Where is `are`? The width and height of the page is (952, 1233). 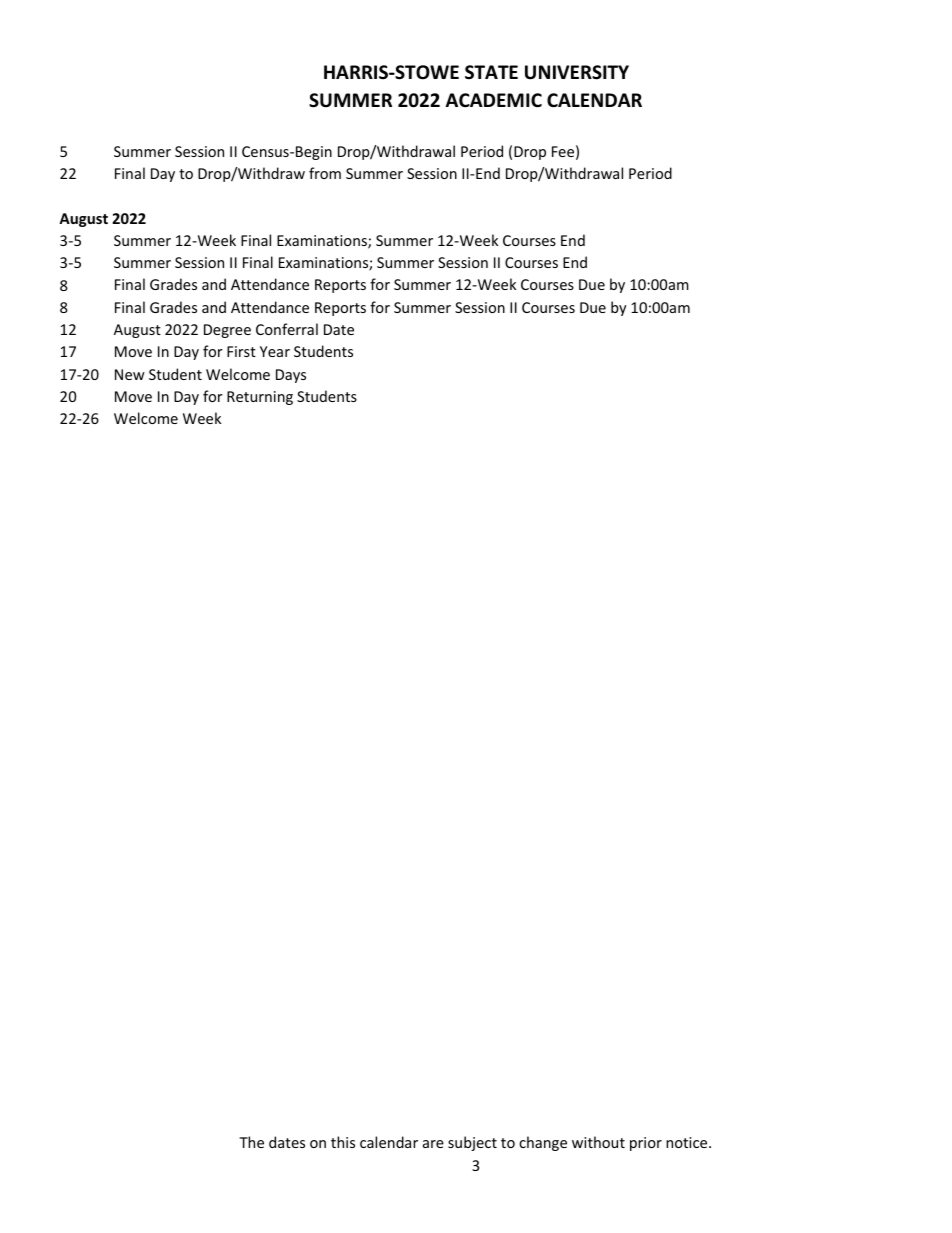 are is located at coordinates (433, 1144).
